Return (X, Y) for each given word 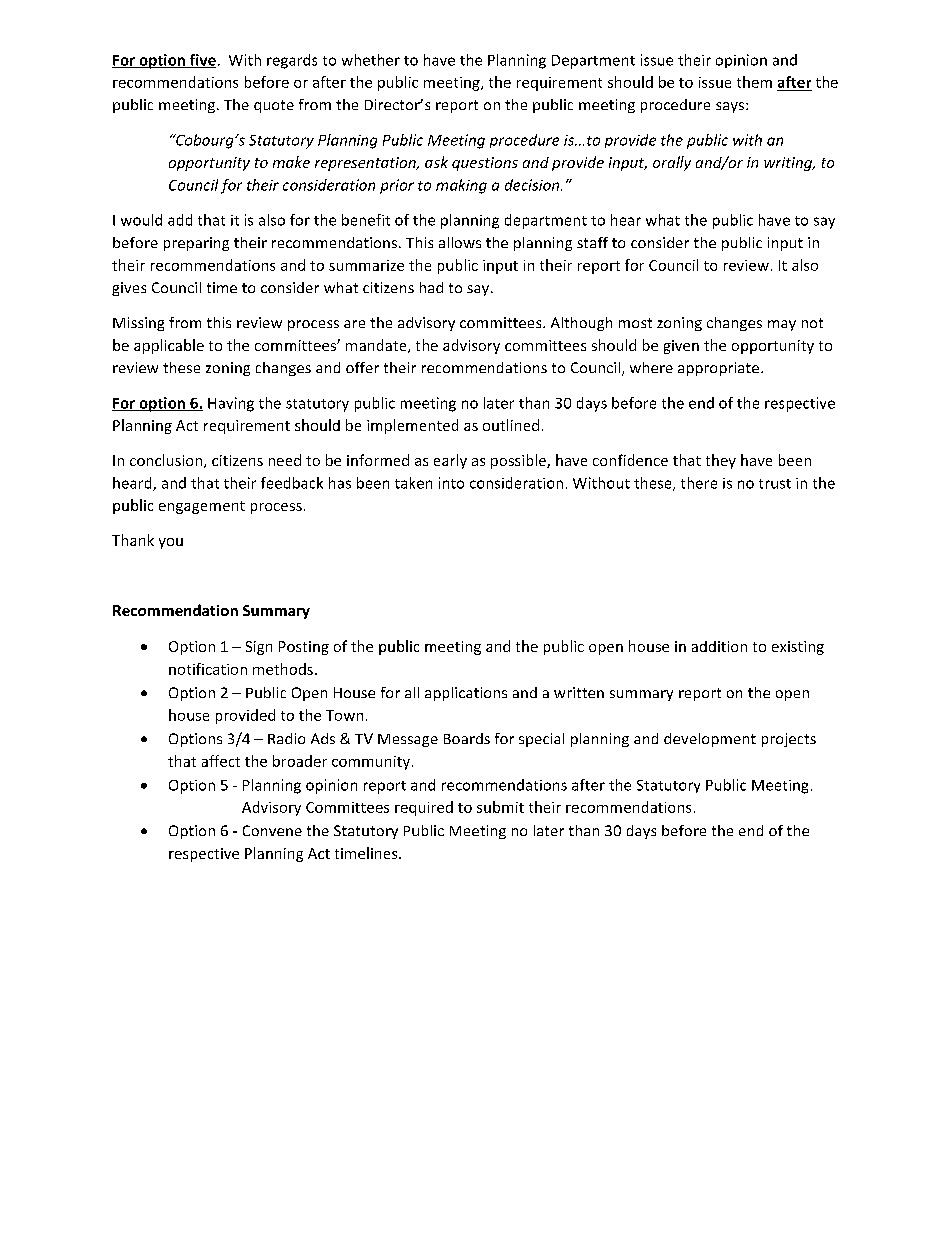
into (451, 483)
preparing (196, 244)
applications (466, 694)
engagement (202, 507)
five (202, 61)
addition (719, 646)
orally (672, 163)
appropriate (718, 369)
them (754, 82)
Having (231, 404)
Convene (272, 830)
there (699, 483)
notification (208, 669)
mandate (377, 346)
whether (371, 60)
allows (460, 242)
